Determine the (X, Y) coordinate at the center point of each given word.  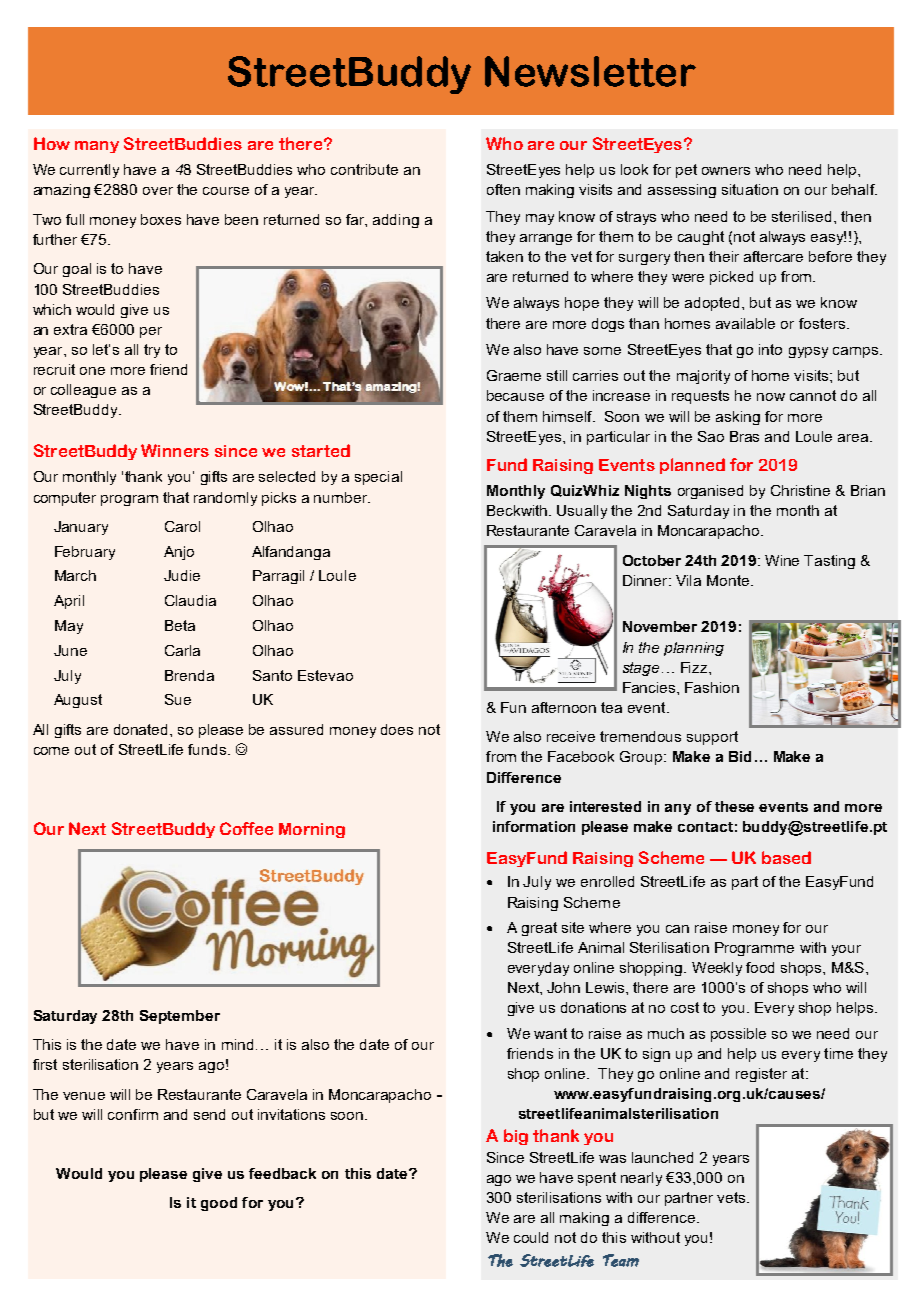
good (219, 1204)
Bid (740, 756)
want (550, 1033)
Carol (182, 526)
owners (726, 171)
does (397, 729)
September (180, 1017)
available (745, 323)
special (378, 478)
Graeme (514, 375)
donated (142, 729)
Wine (782, 560)
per (151, 332)
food (760, 967)
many (97, 147)
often (503, 189)
